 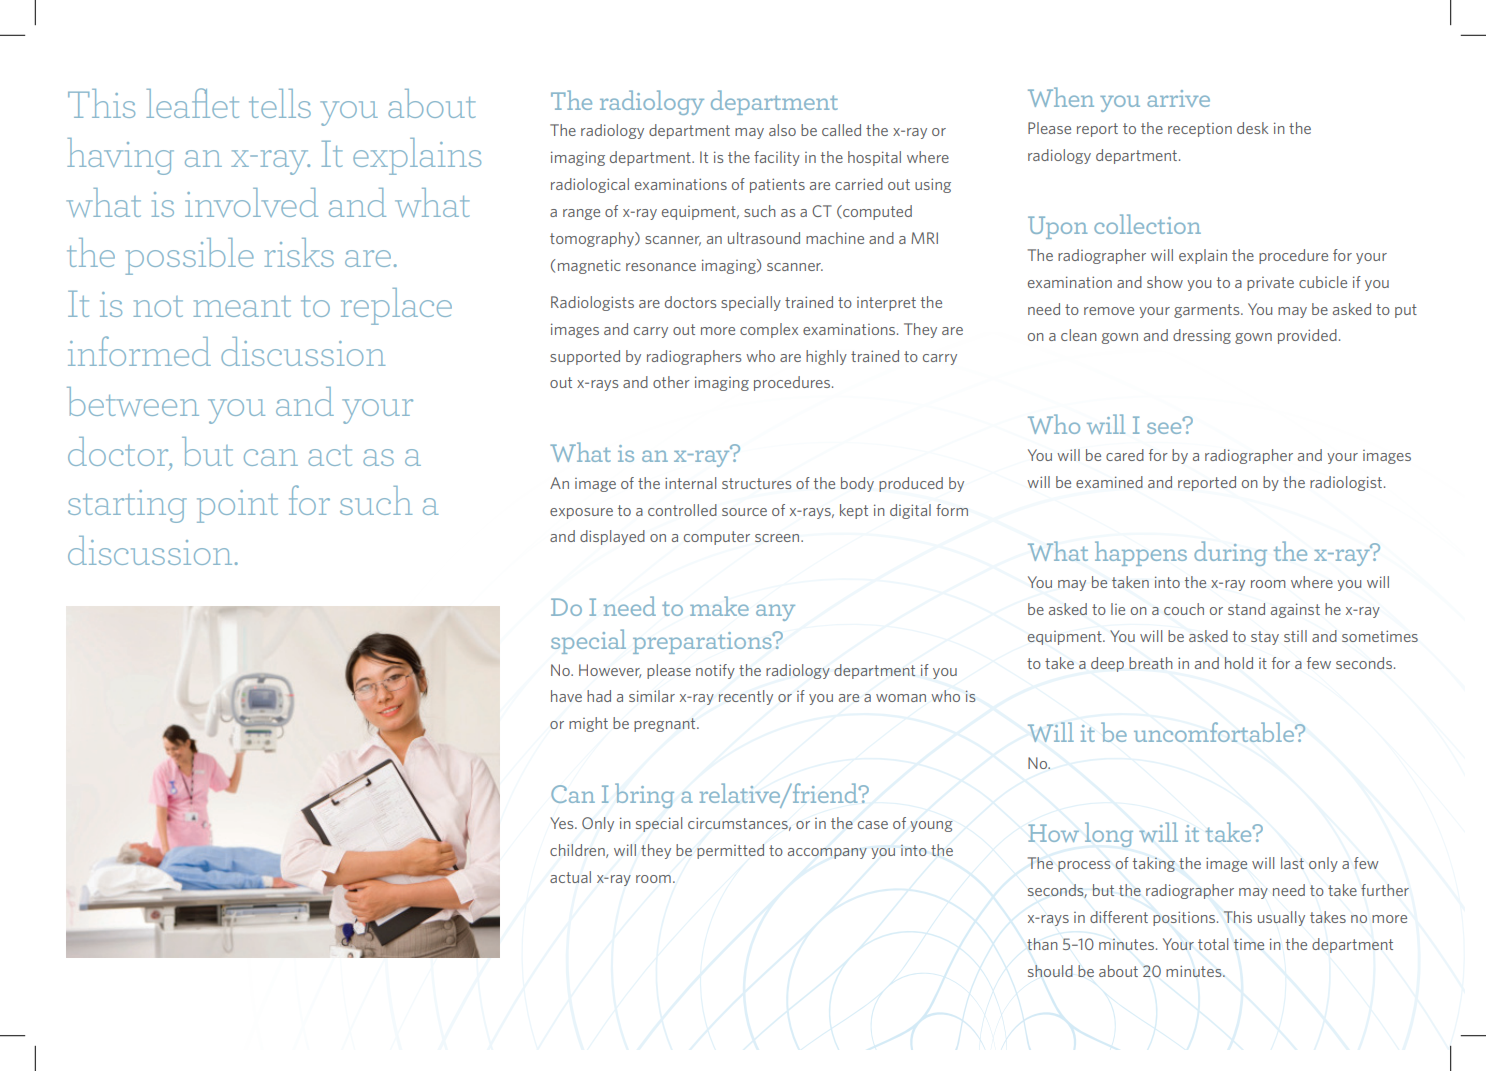 I want to click on actual, so click(x=570, y=877).
